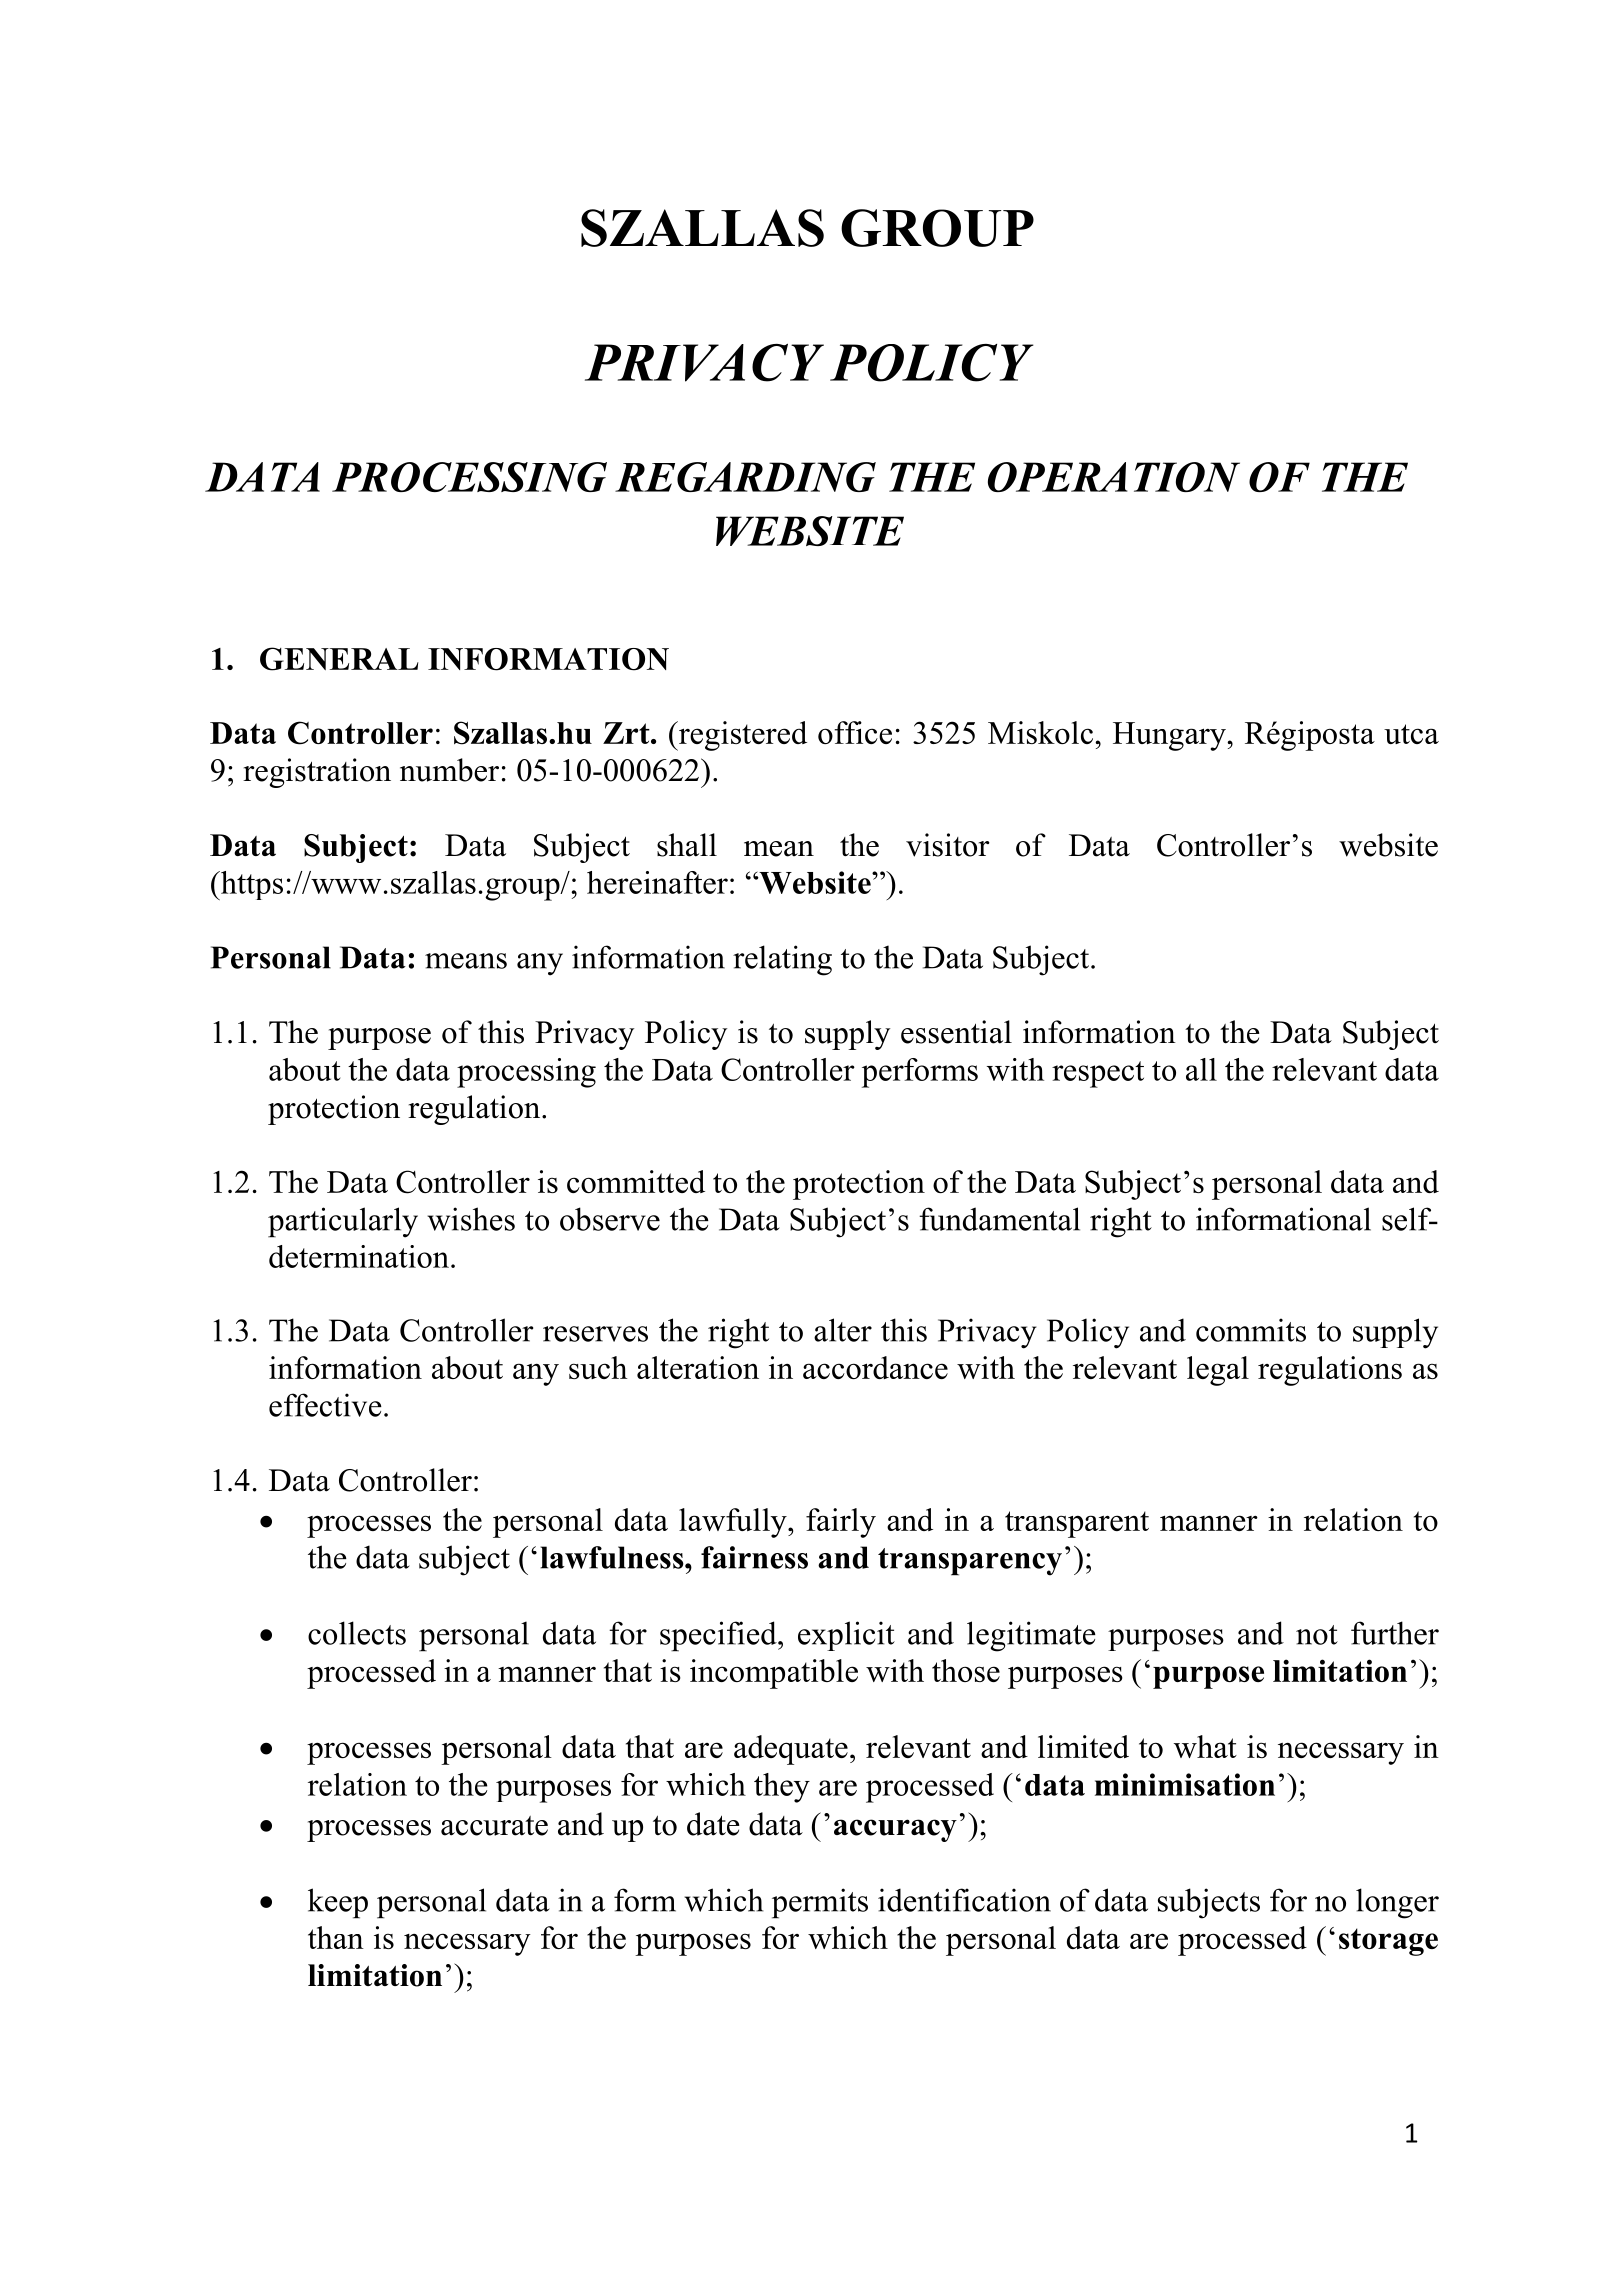 The height and width of the page is (2283, 1614). I want to click on OPERATION, so click(1114, 477).
